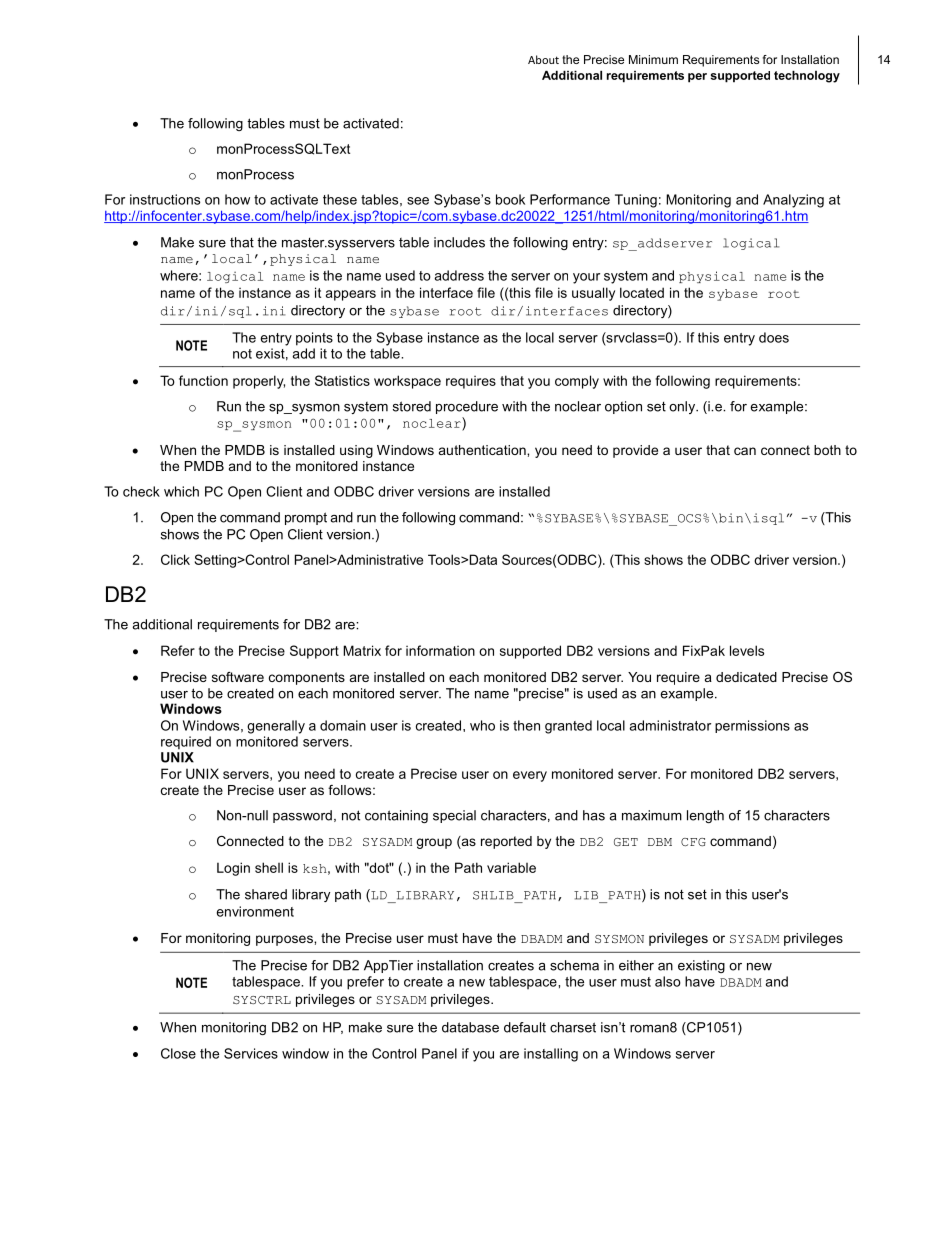  I want to click on also, so click(668, 981).
